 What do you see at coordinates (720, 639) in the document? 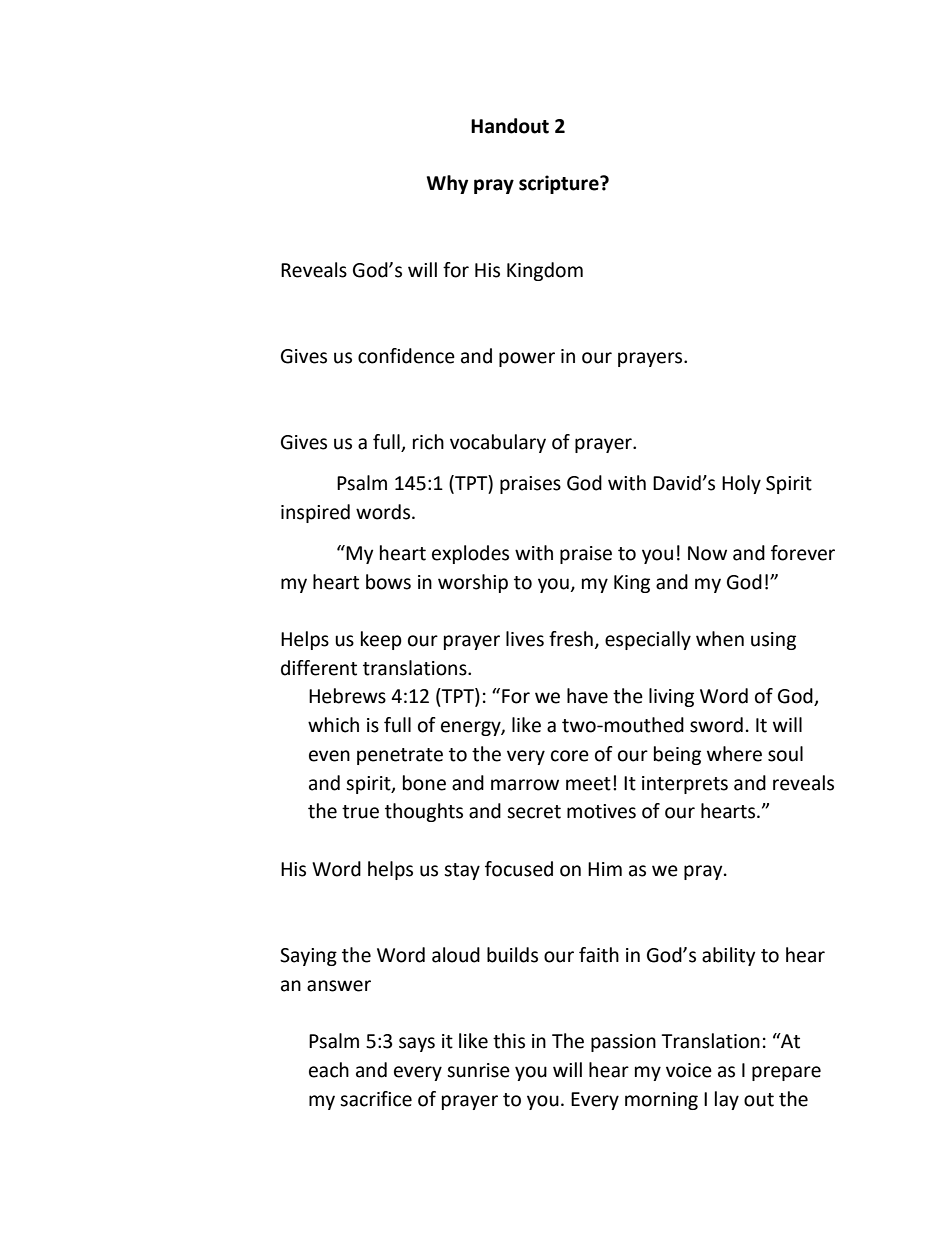
I see `when` at bounding box center [720, 639].
